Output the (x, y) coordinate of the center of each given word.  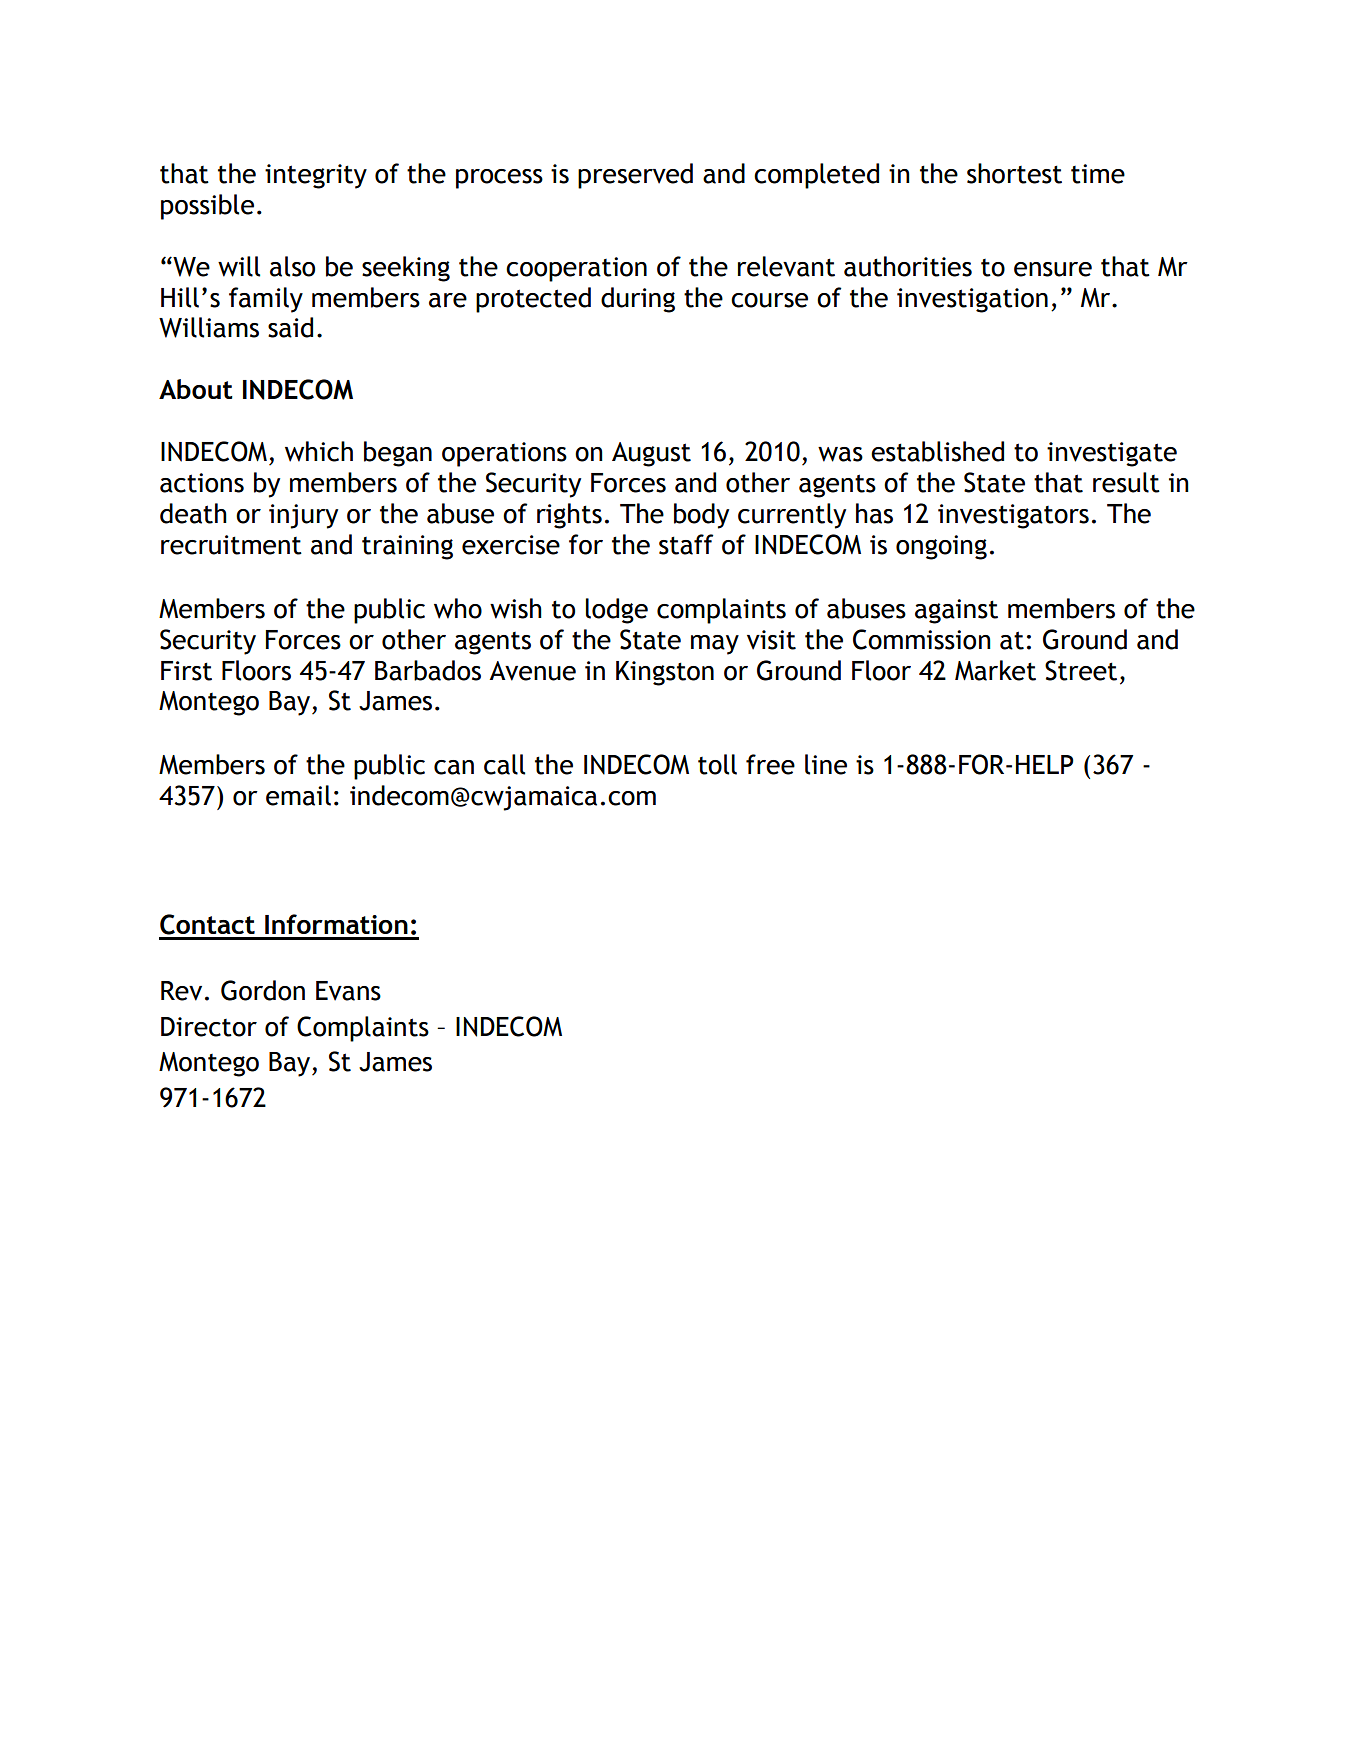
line (826, 764)
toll (717, 764)
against (956, 611)
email (298, 795)
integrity (316, 176)
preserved (635, 176)
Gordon (263, 990)
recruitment (231, 545)
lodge (617, 611)
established (937, 451)
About (196, 389)
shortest (1014, 173)
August (651, 454)
